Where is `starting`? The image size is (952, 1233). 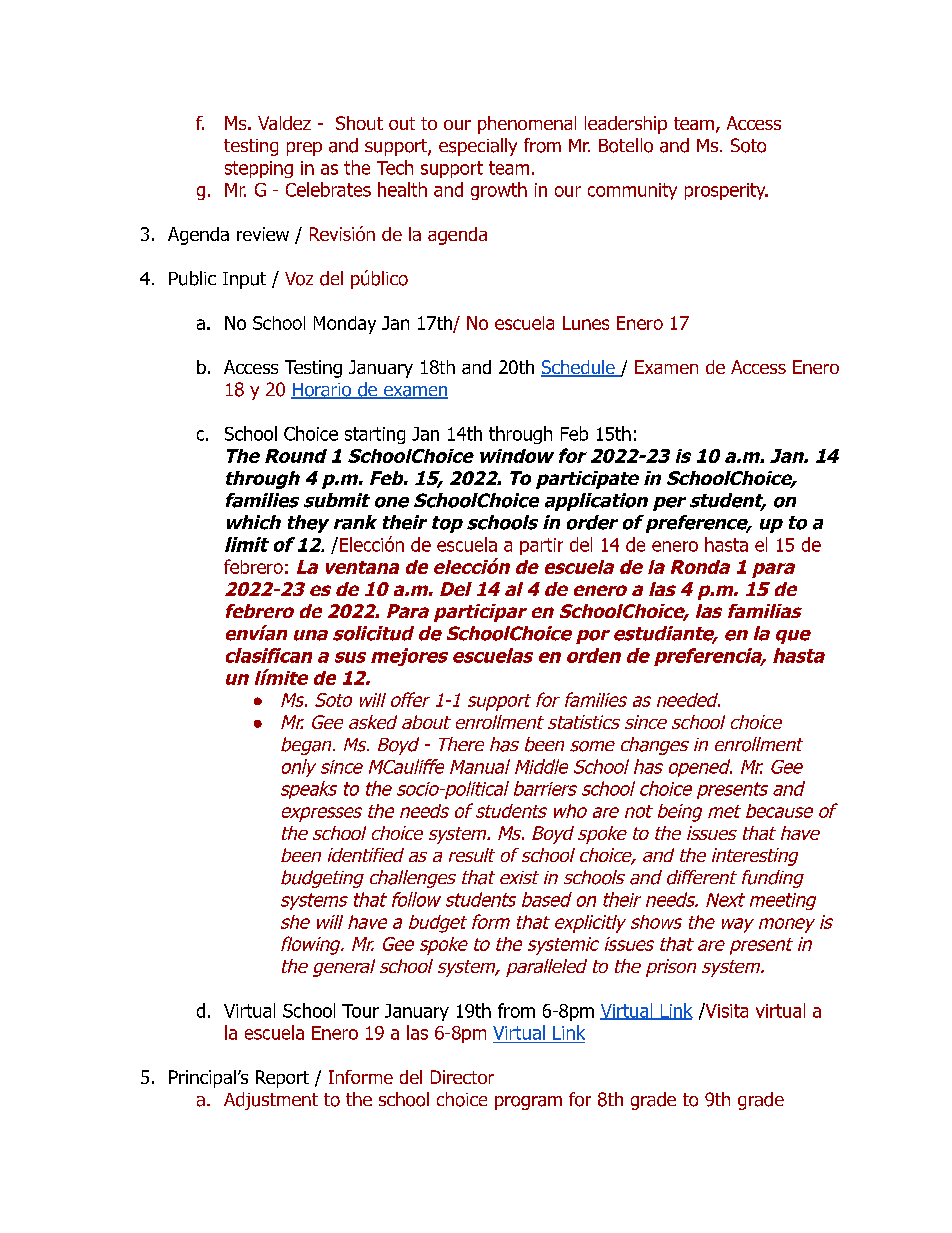 starting is located at coordinates (375, 435).
